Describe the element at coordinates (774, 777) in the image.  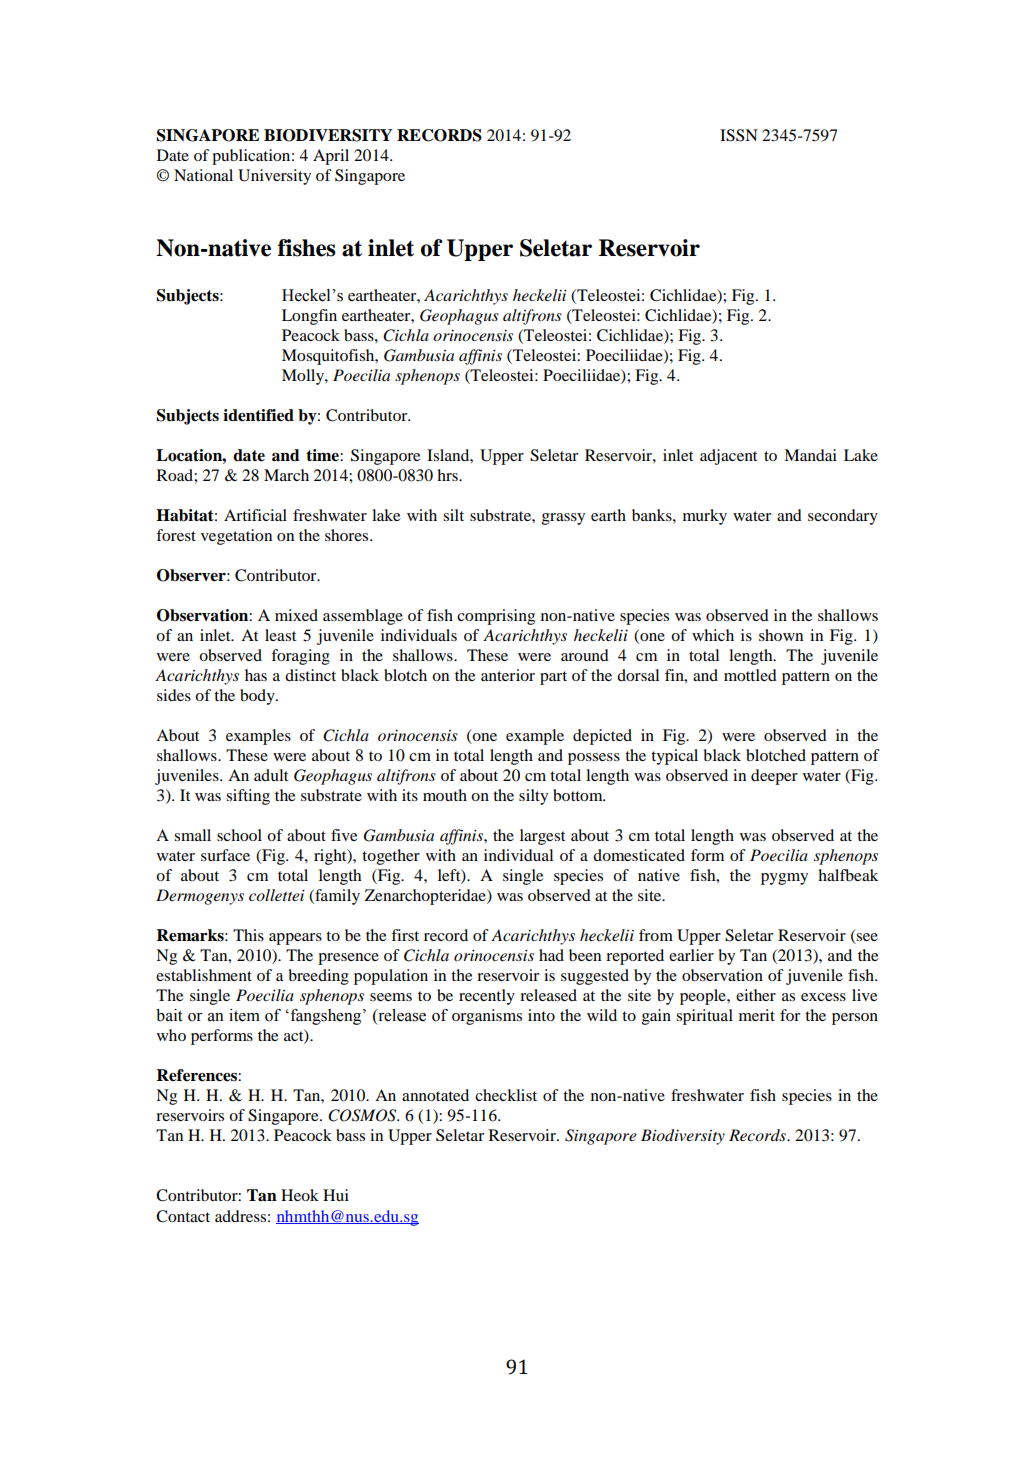
I see `deeper` at that location.
